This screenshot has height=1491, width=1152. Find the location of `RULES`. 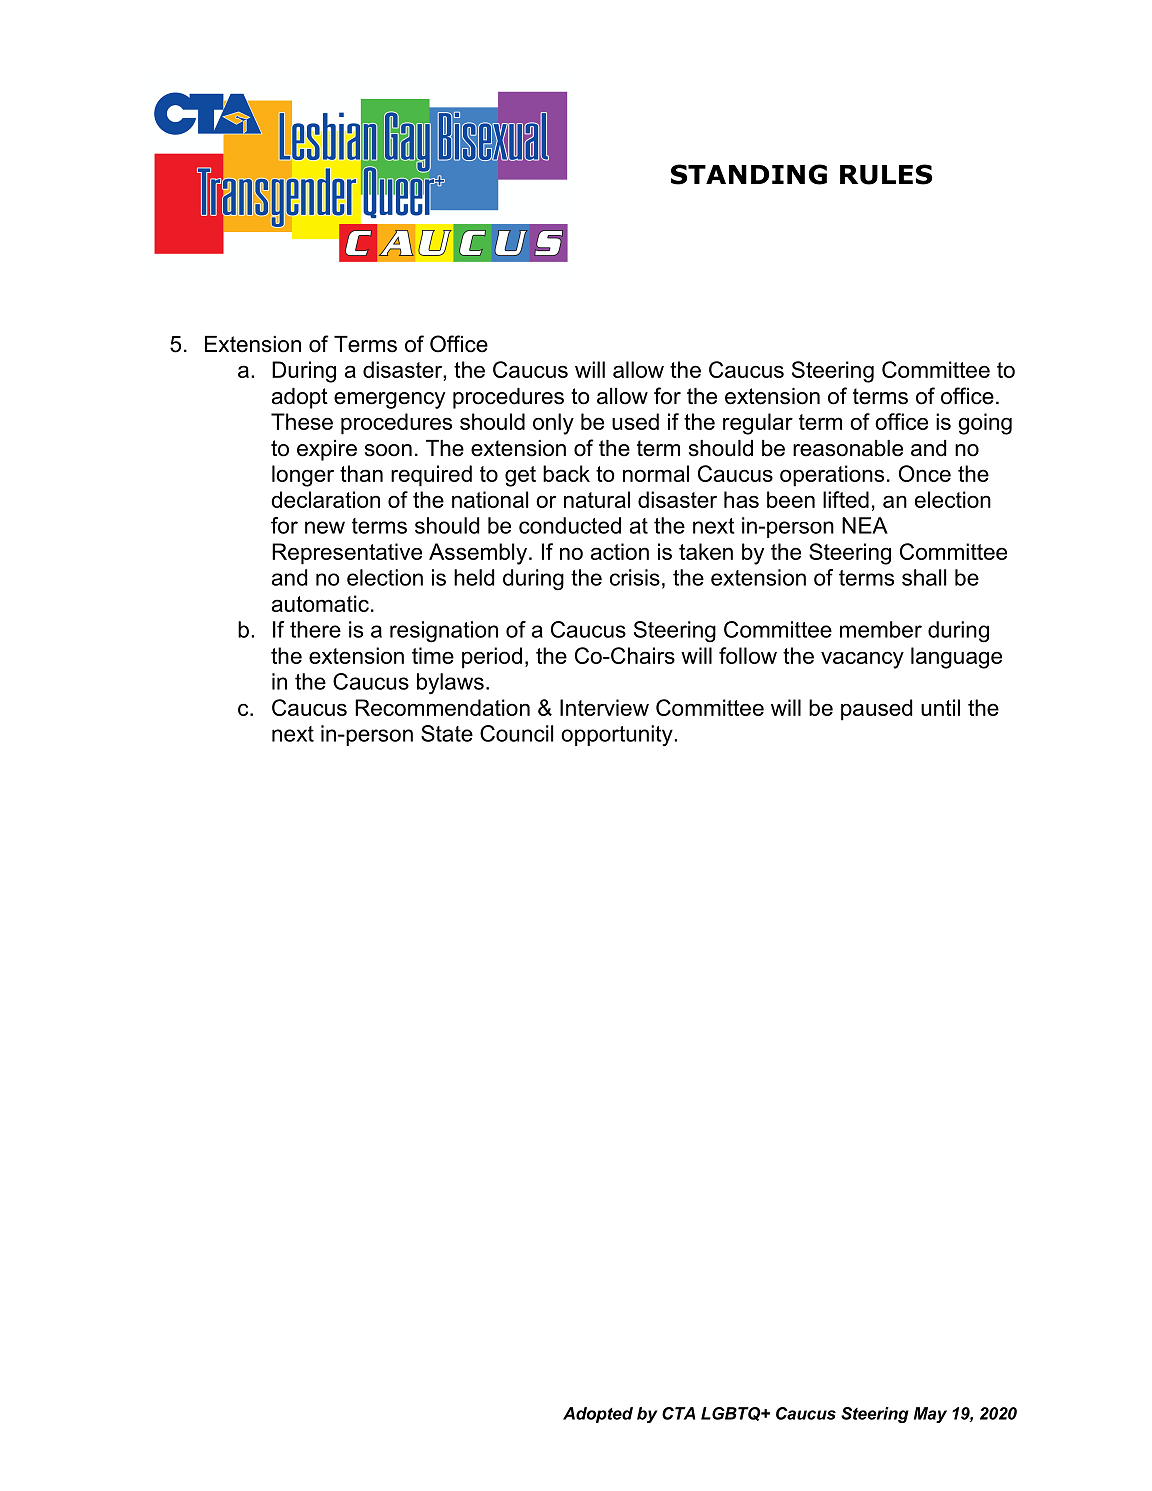

RULES is located at coordinates (886, 174).
